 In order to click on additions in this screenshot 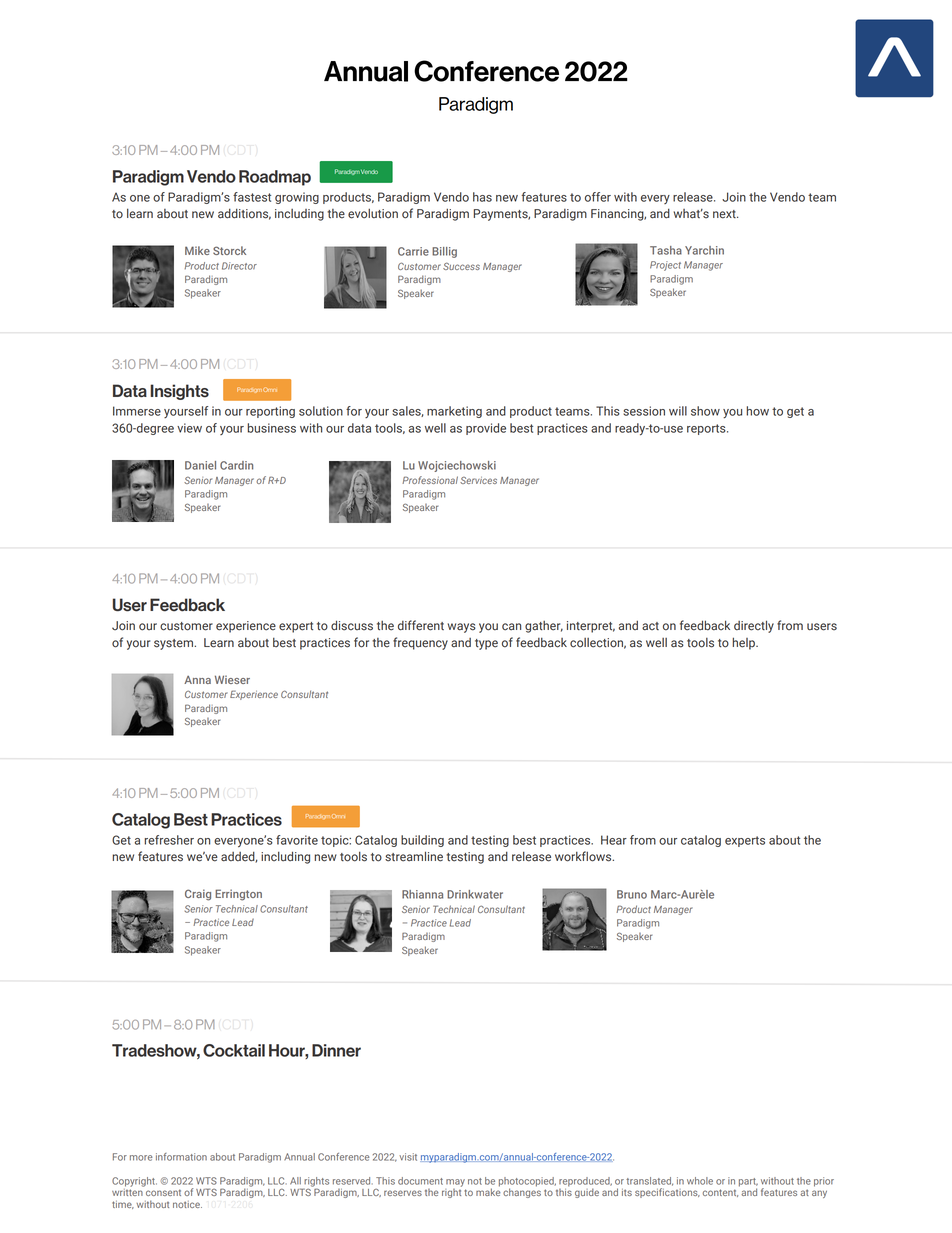, I will do `click(244, 214)`.
